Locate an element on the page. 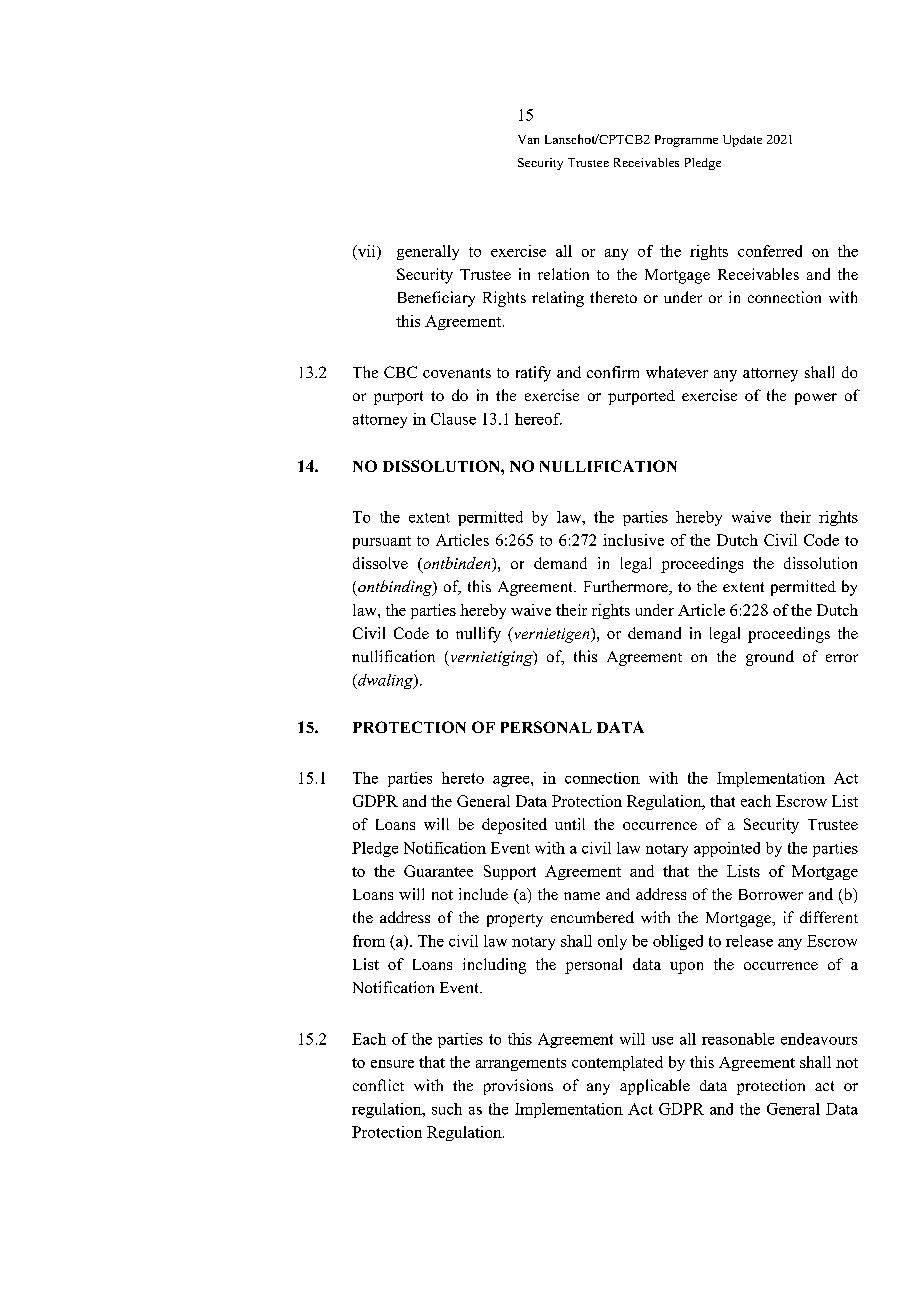  ensure is located at coordinates (392, 1064).
